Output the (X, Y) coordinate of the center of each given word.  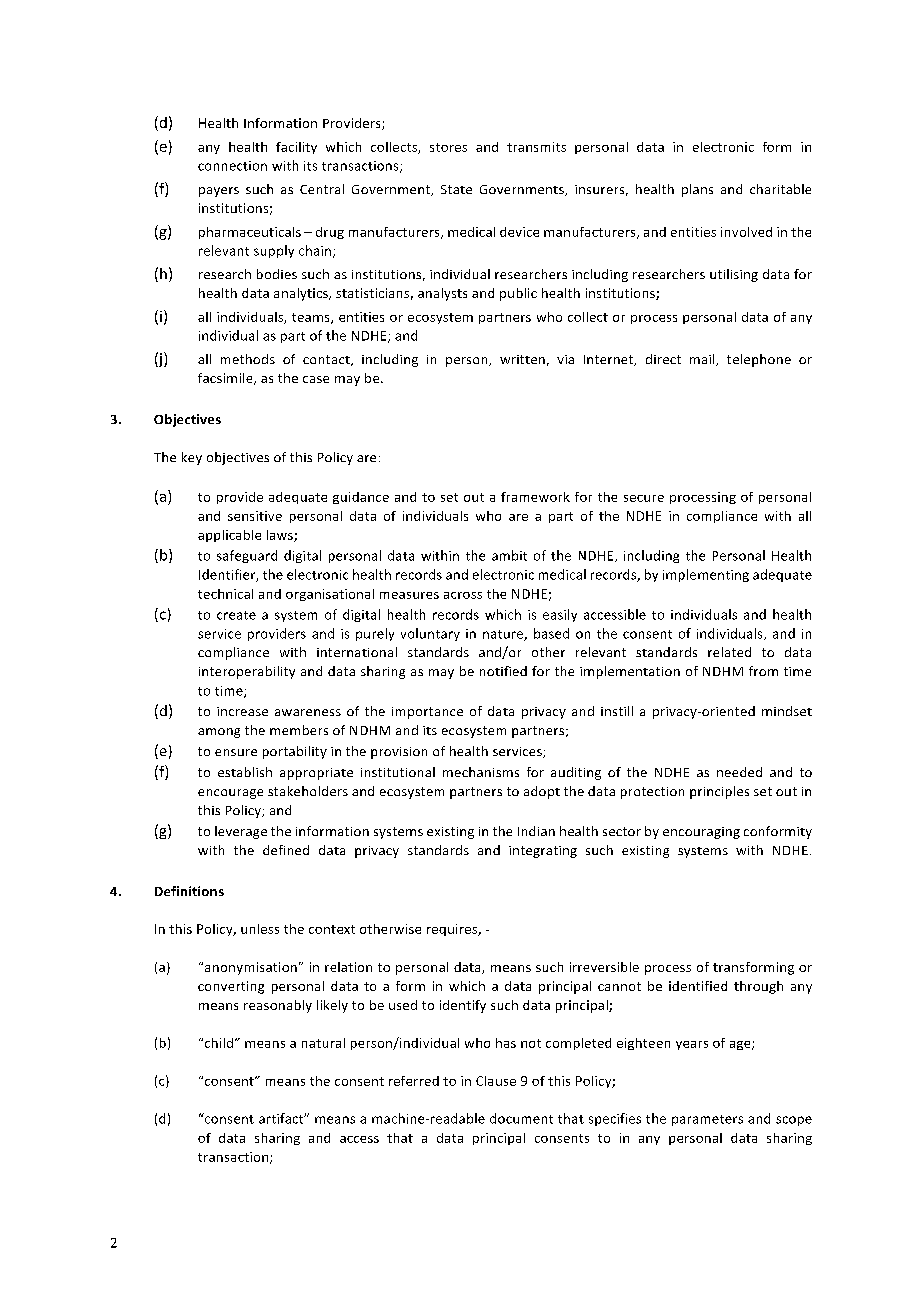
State (456, 189)
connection (232, 166)
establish (245, 772)
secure (644, 498)
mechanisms (481, 772)
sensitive (255, 516)
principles (719, 792)
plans (697, 190)
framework (535, 497)
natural (323, 1043)
